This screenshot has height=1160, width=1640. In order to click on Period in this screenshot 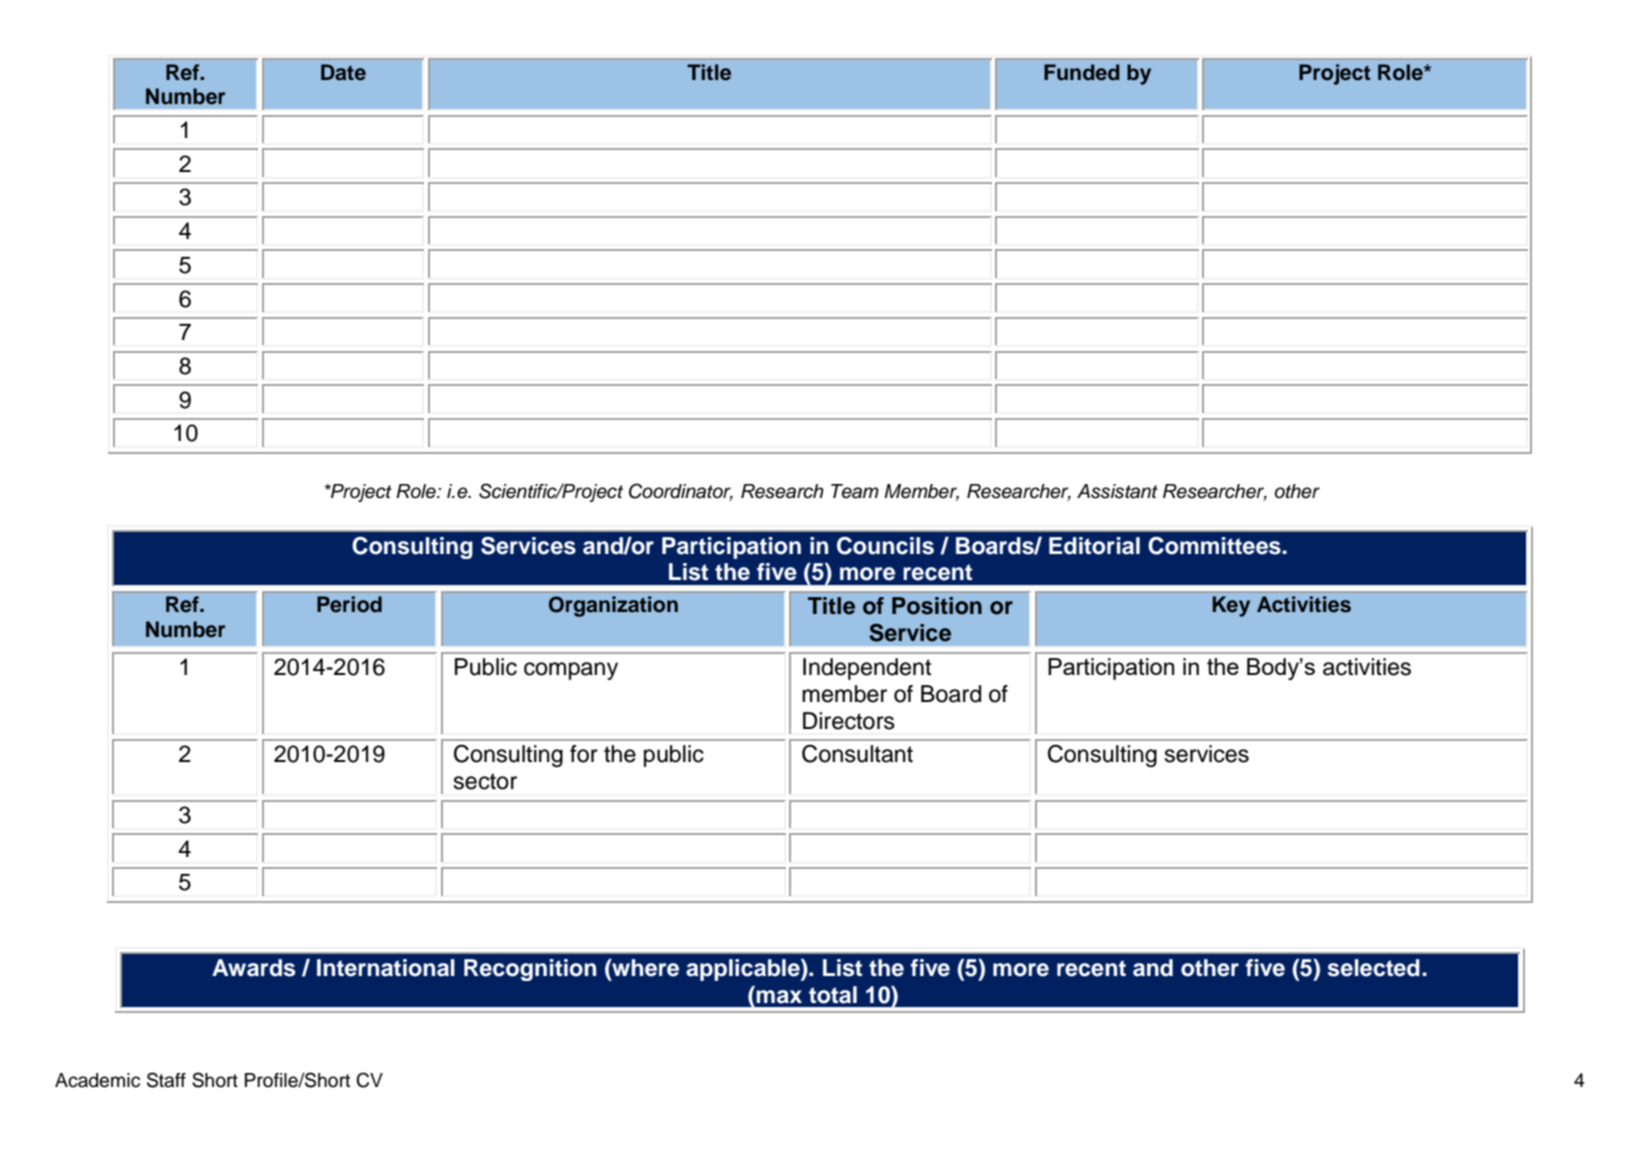, I will do `click(349, 604)`.
